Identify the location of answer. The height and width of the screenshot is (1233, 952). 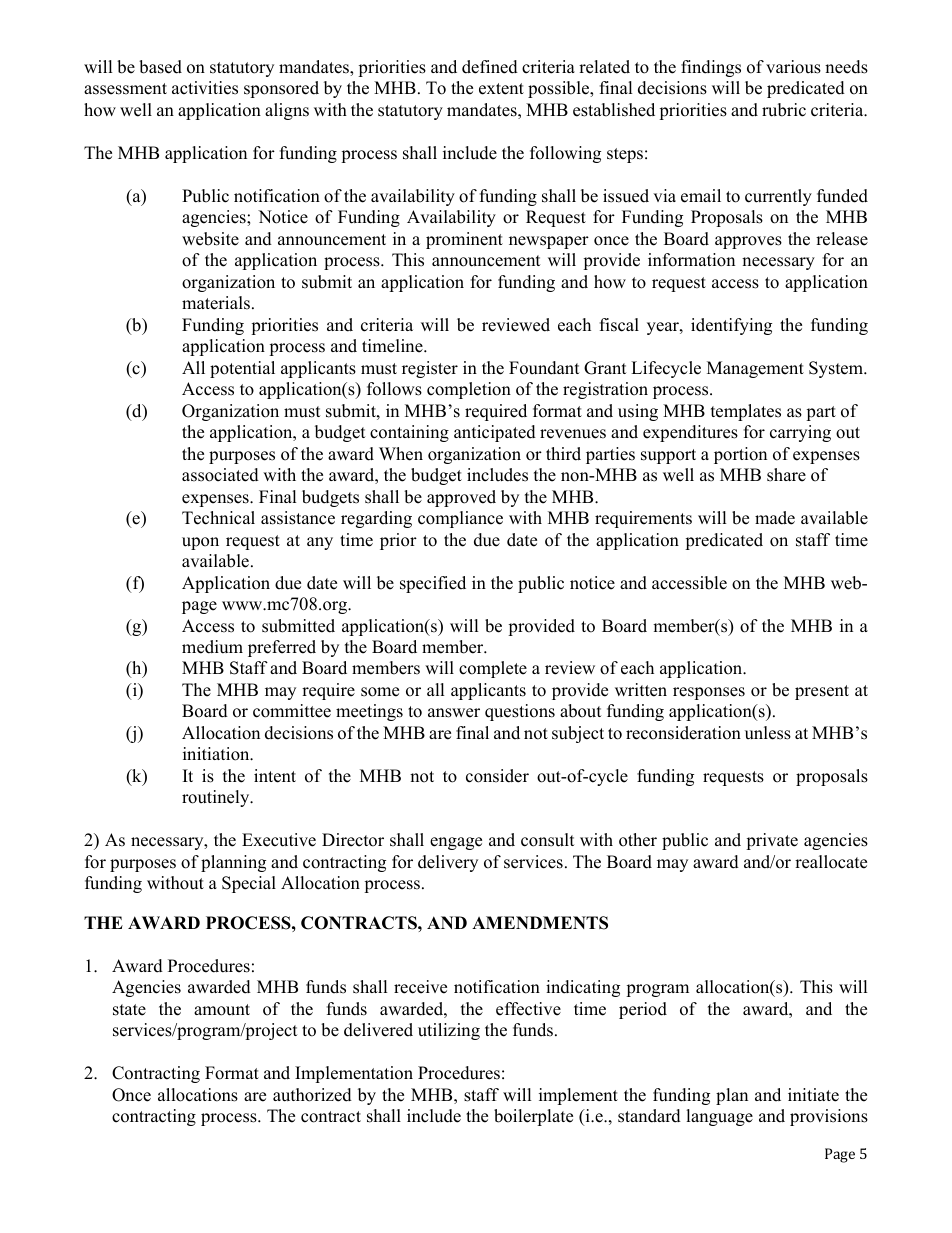
(454, 713).
